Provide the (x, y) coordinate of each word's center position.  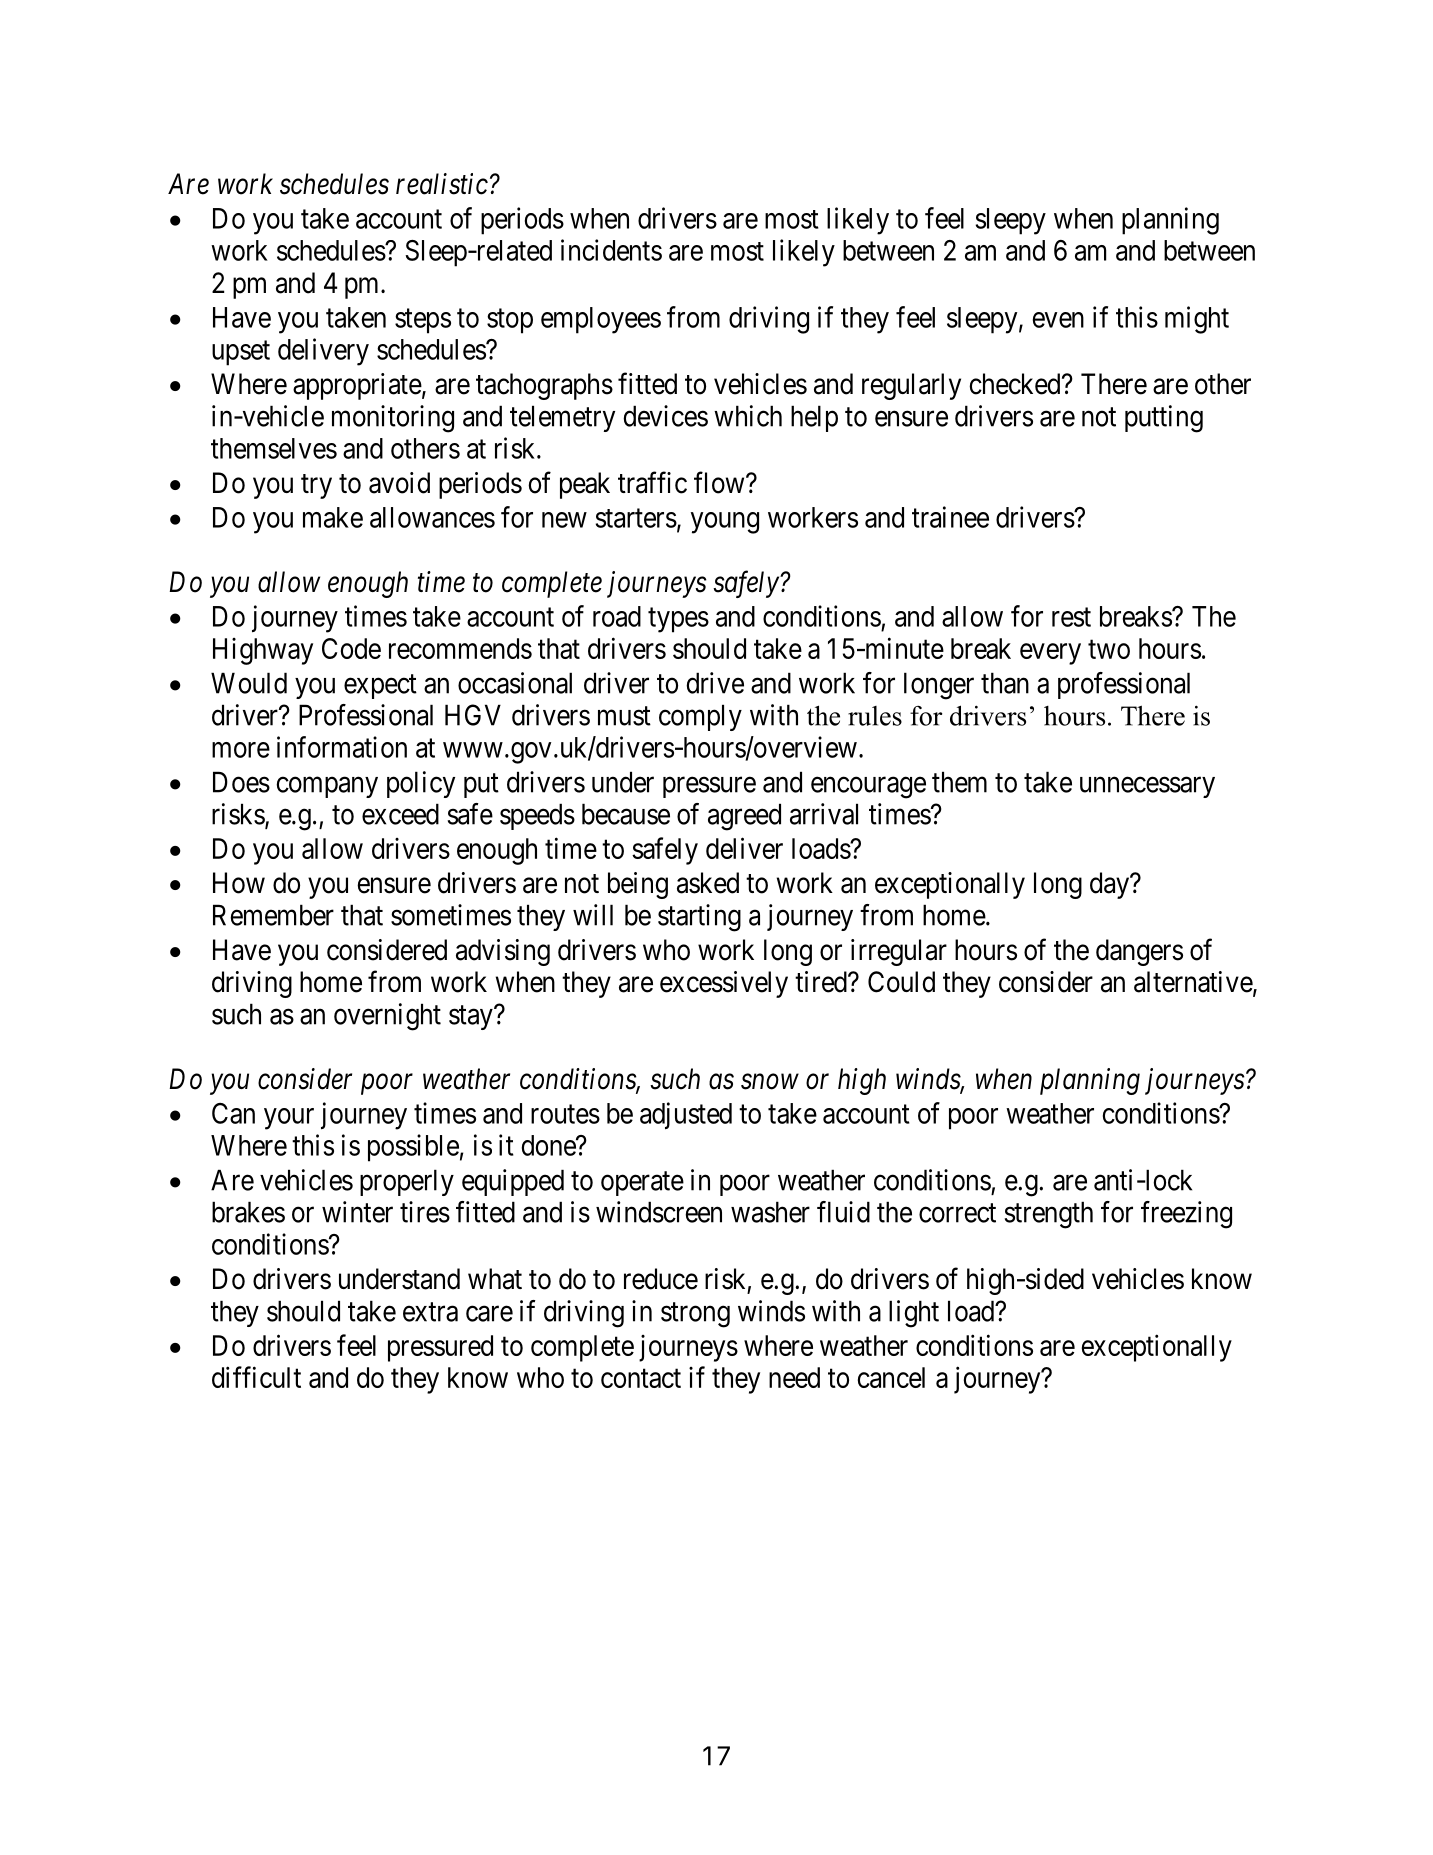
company (327, 787)
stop (510, 321)
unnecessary (1147, 787)
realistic (442, 184)
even (1058, 320)
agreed (744, 817)
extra (430, 1312)
